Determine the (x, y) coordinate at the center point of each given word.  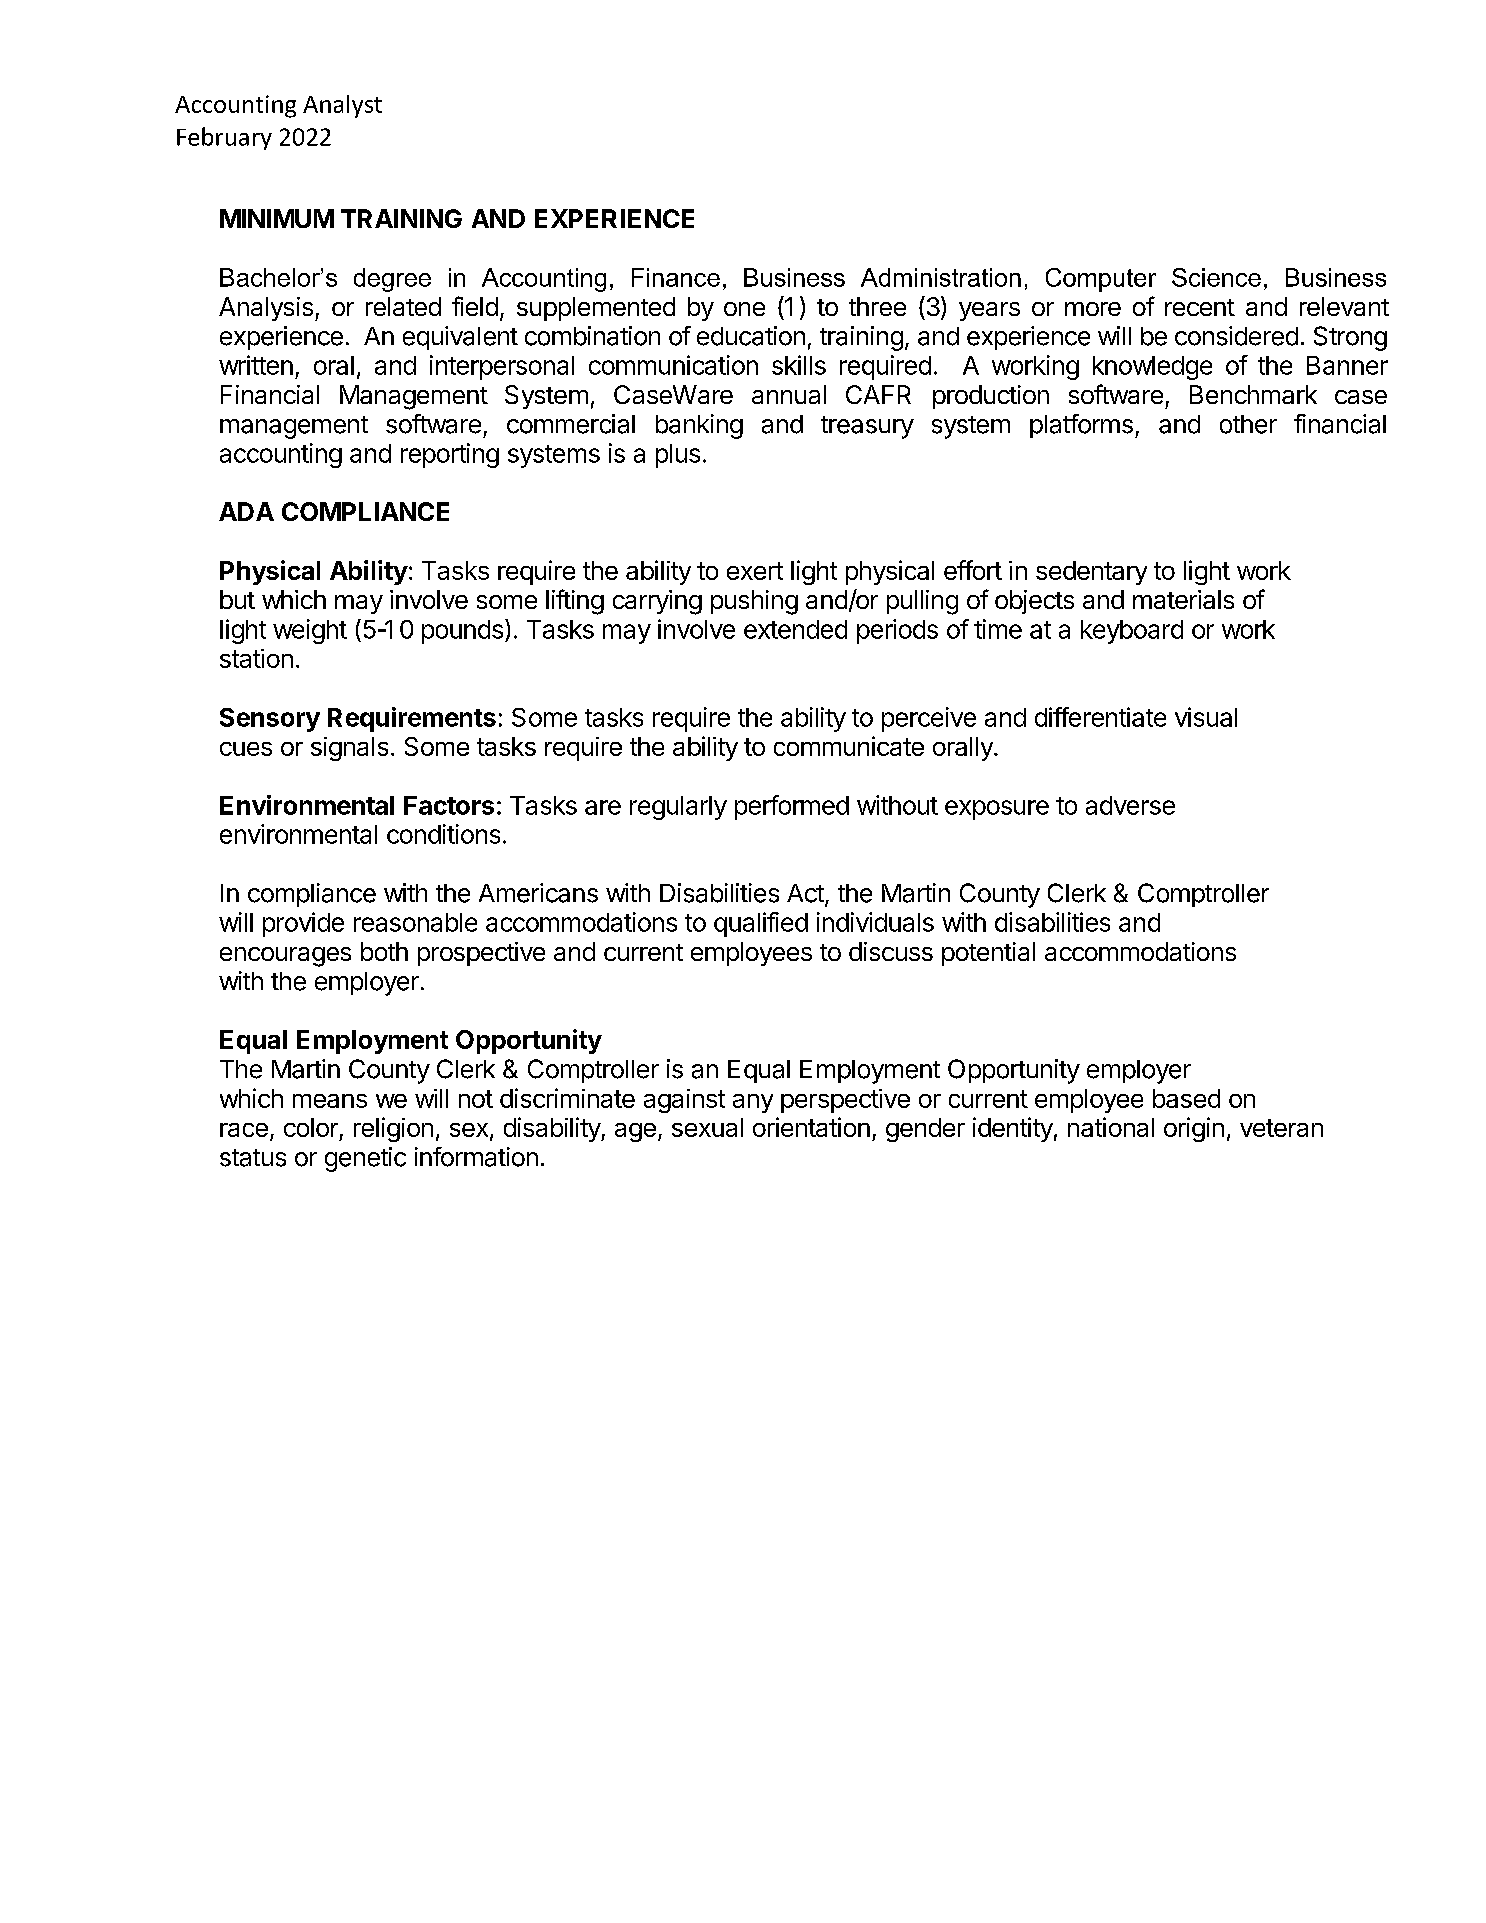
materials (1183, 599)
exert (755, 571)
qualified (761, 924)
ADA (246, 511)
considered (1236, 336)
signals (349, 749)
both (384, 951)
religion (393, 1129)
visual (1206, 717)
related (403, 306)
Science (1216, 277)
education (751, 336)
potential (988, 954)
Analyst (342, 106)
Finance (676, 277)
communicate (849, 746)
